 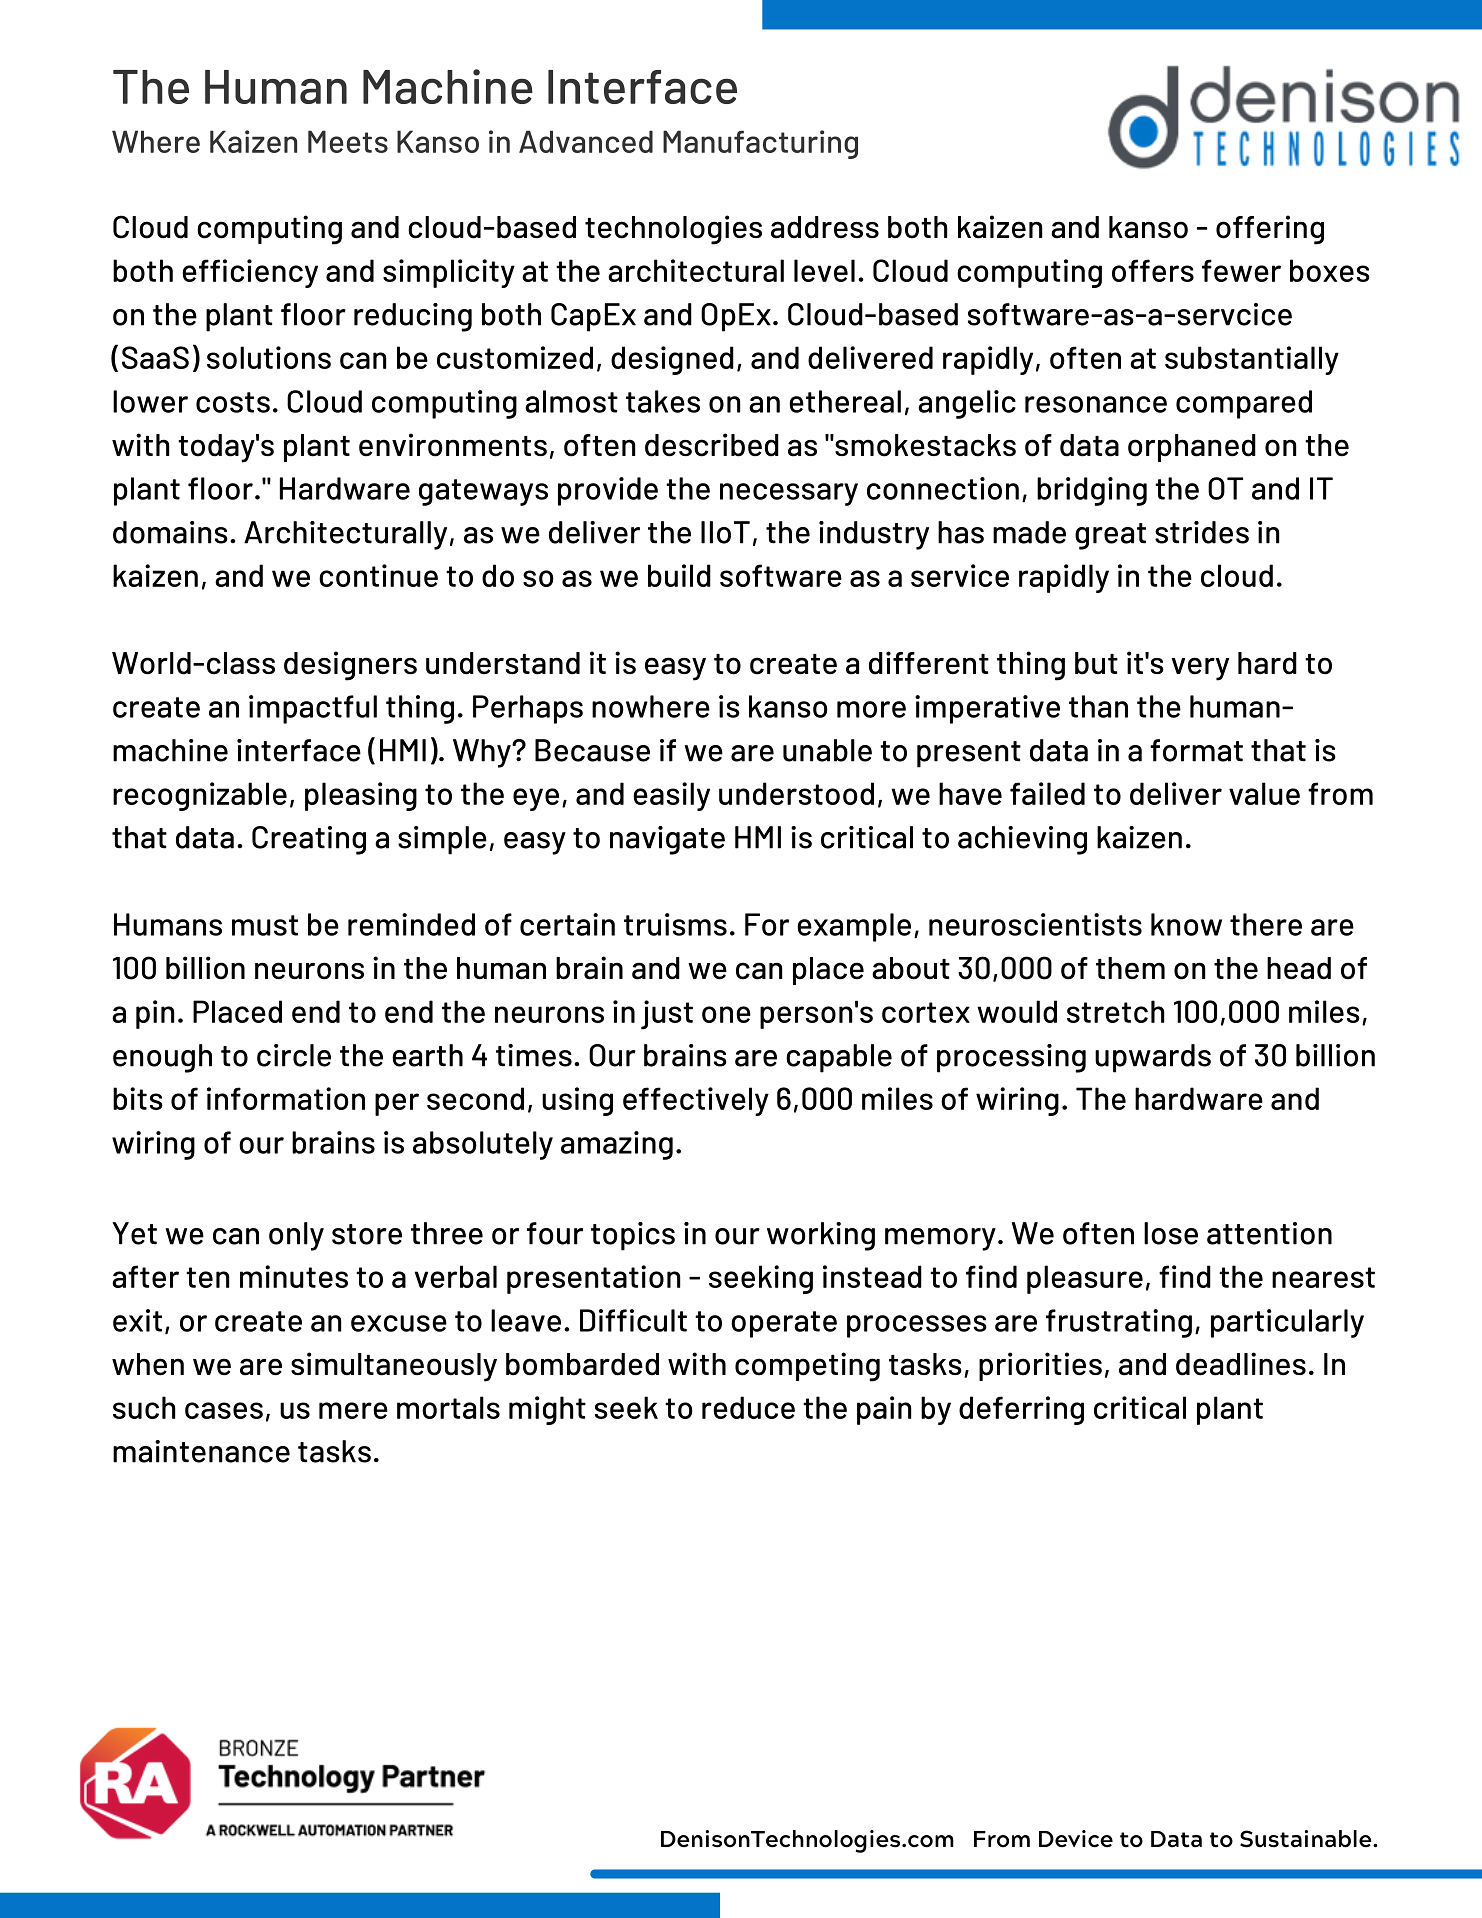 I want to click on offering, so click(x=1270, y=230).
